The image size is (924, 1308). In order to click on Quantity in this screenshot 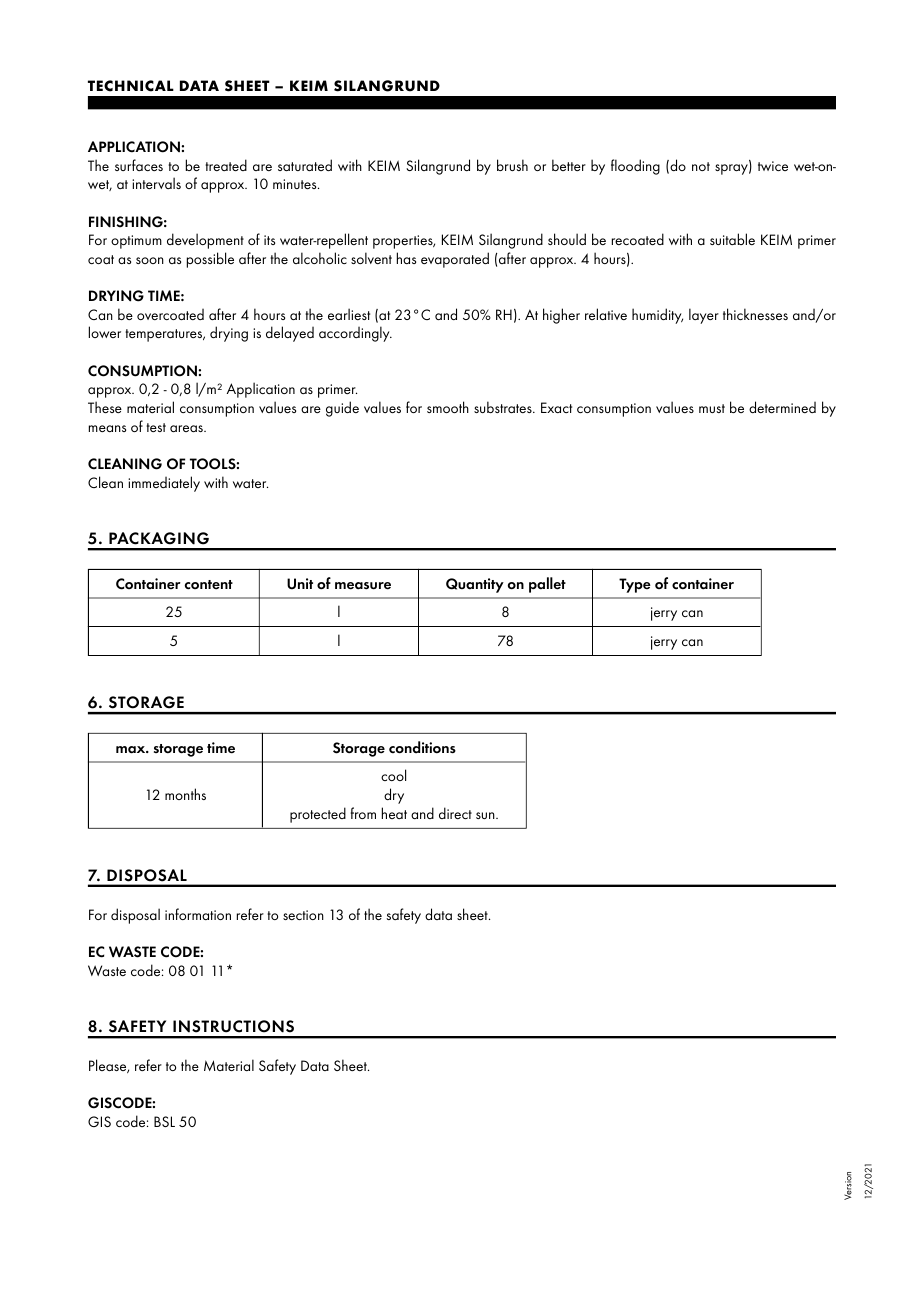, I will do `click(475, 585)`.
